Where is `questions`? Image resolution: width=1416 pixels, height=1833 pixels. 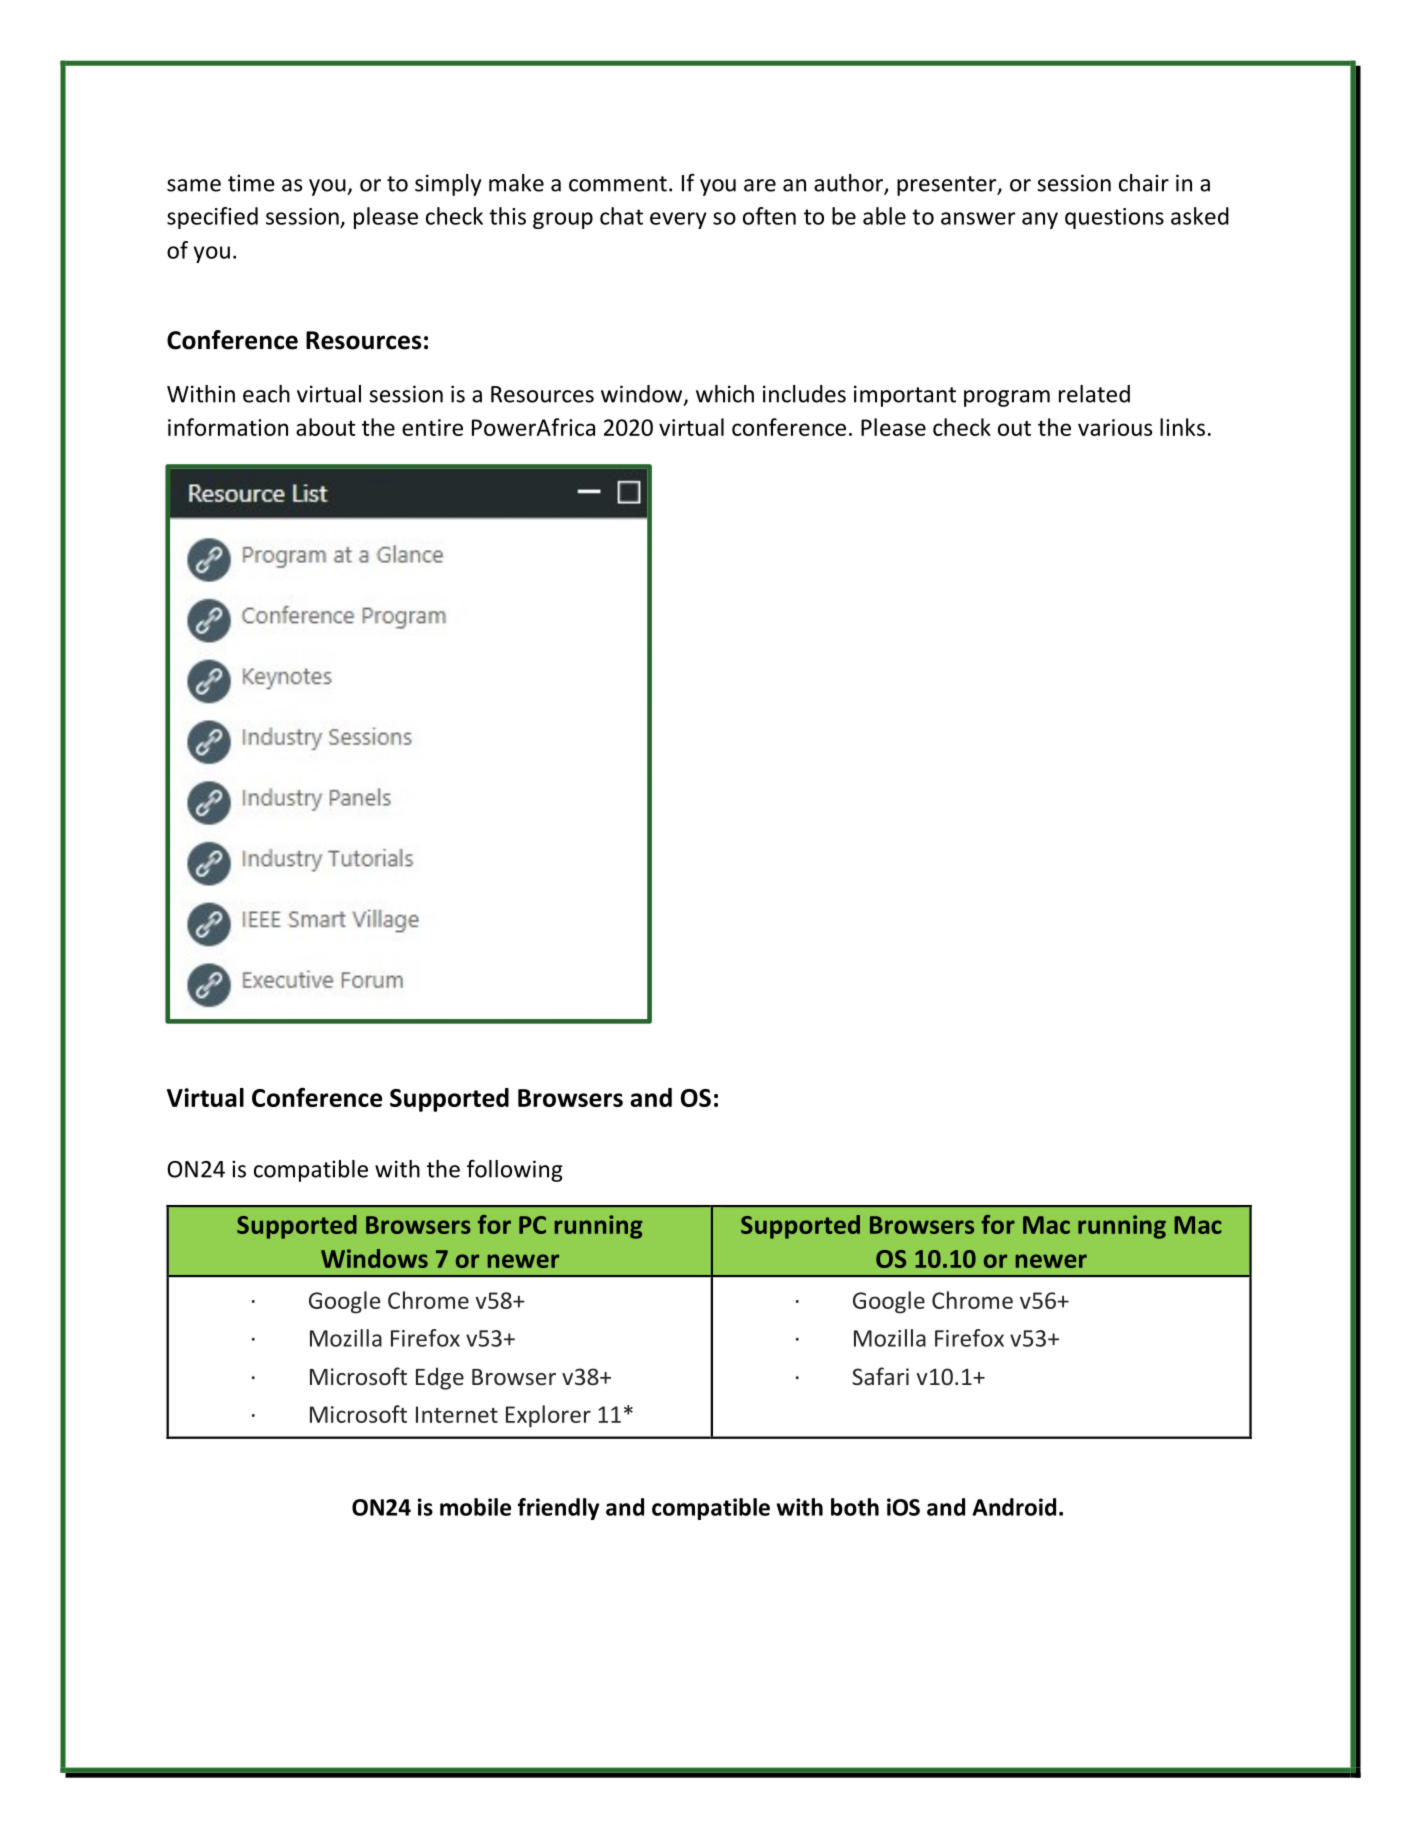
questions is located at coordinates (1114, 218).
